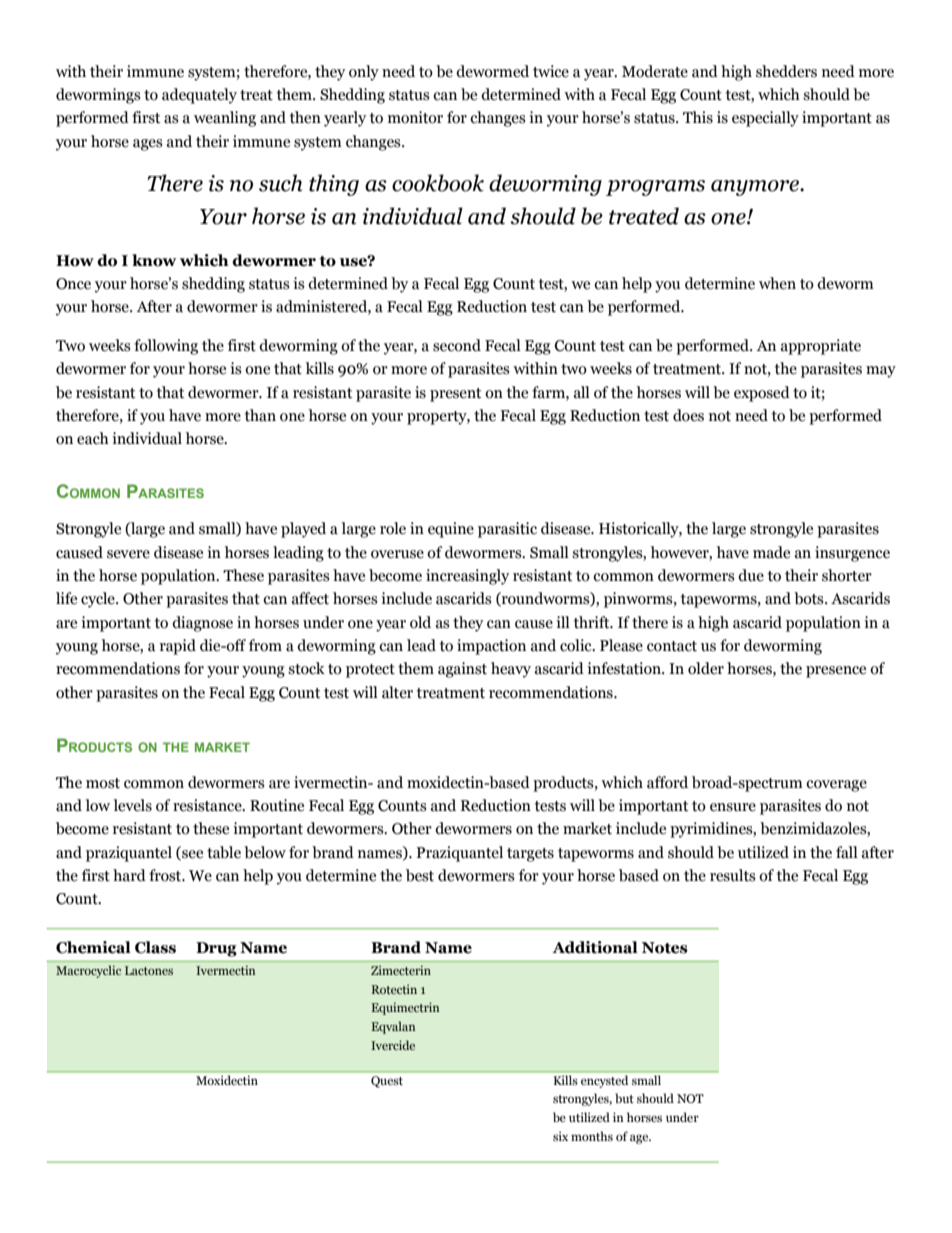 The height and width of the image is (1233, 952). Describe the element at coordinates (166, 875) in the image. I see `frost` at that location.
